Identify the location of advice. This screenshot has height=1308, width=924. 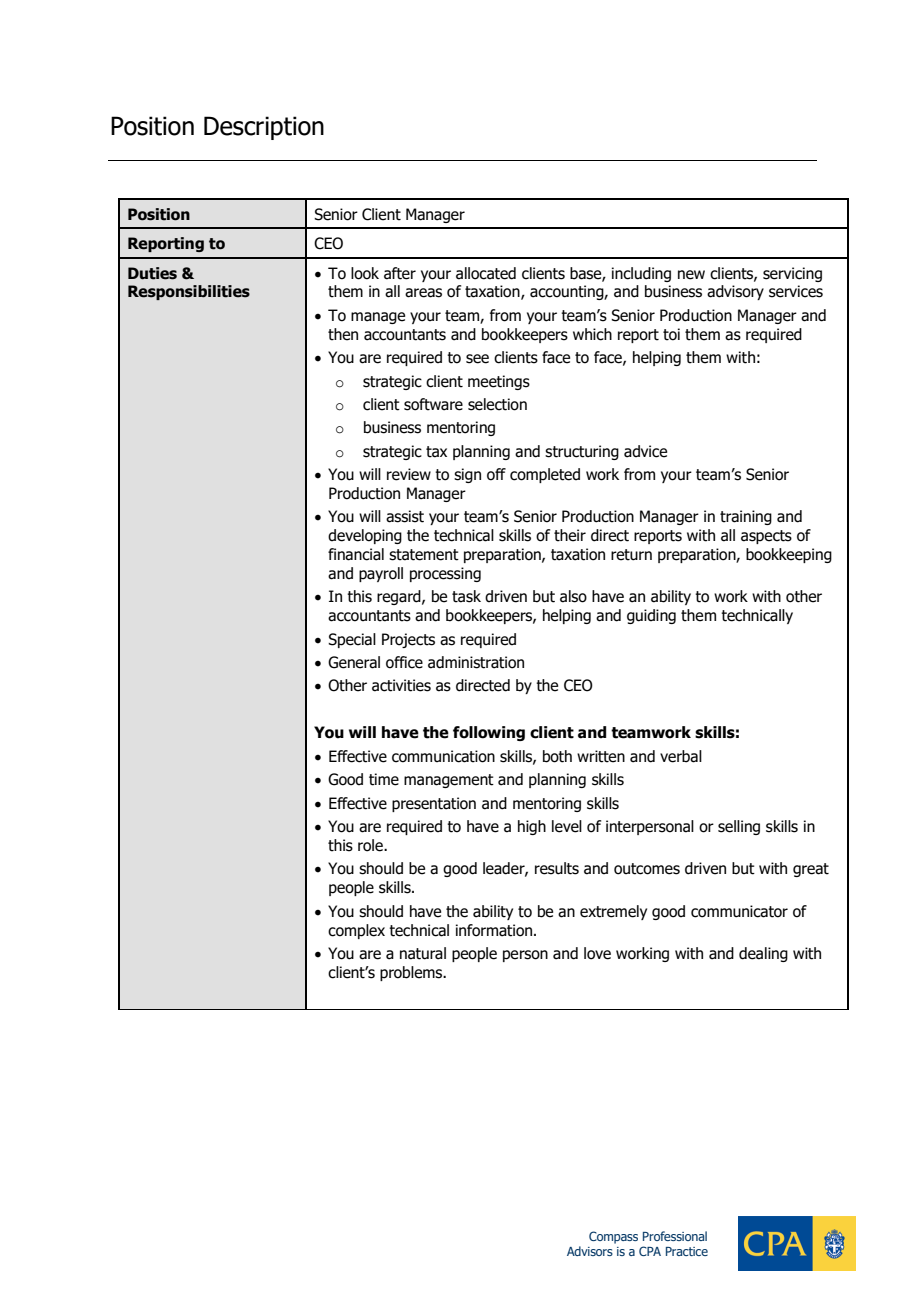
(645, 451).
